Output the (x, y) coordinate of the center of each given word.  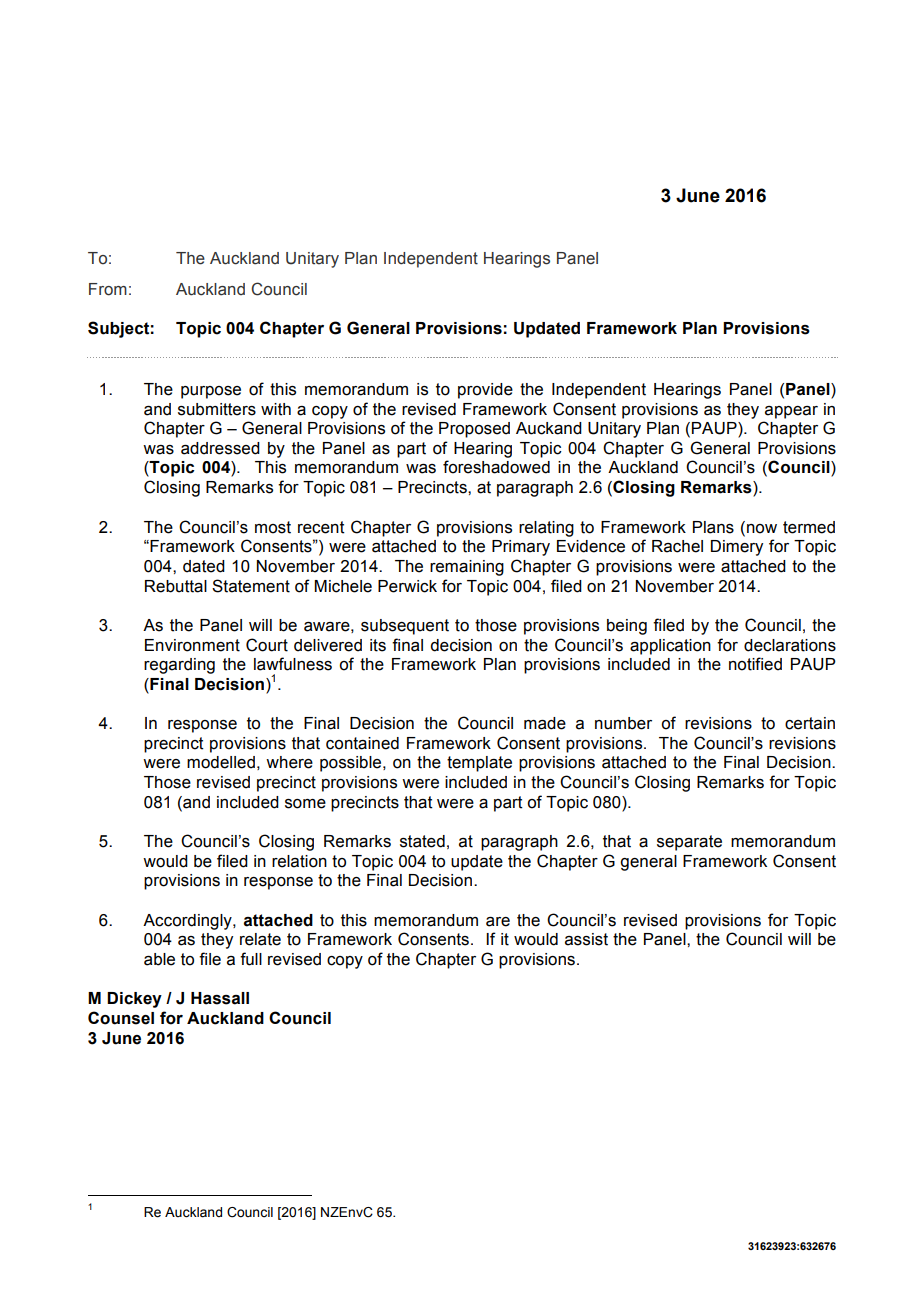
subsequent (405, 627)
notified (755, 664)
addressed (220, 448)
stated (422, 841)
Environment (192, 645)
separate (689, 843)
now (762, 529)
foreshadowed (496, 467)
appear (791, 412)
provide (485, 391)
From (108, 289)
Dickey (134, 1000)
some (305, 804)
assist (586, 939)
